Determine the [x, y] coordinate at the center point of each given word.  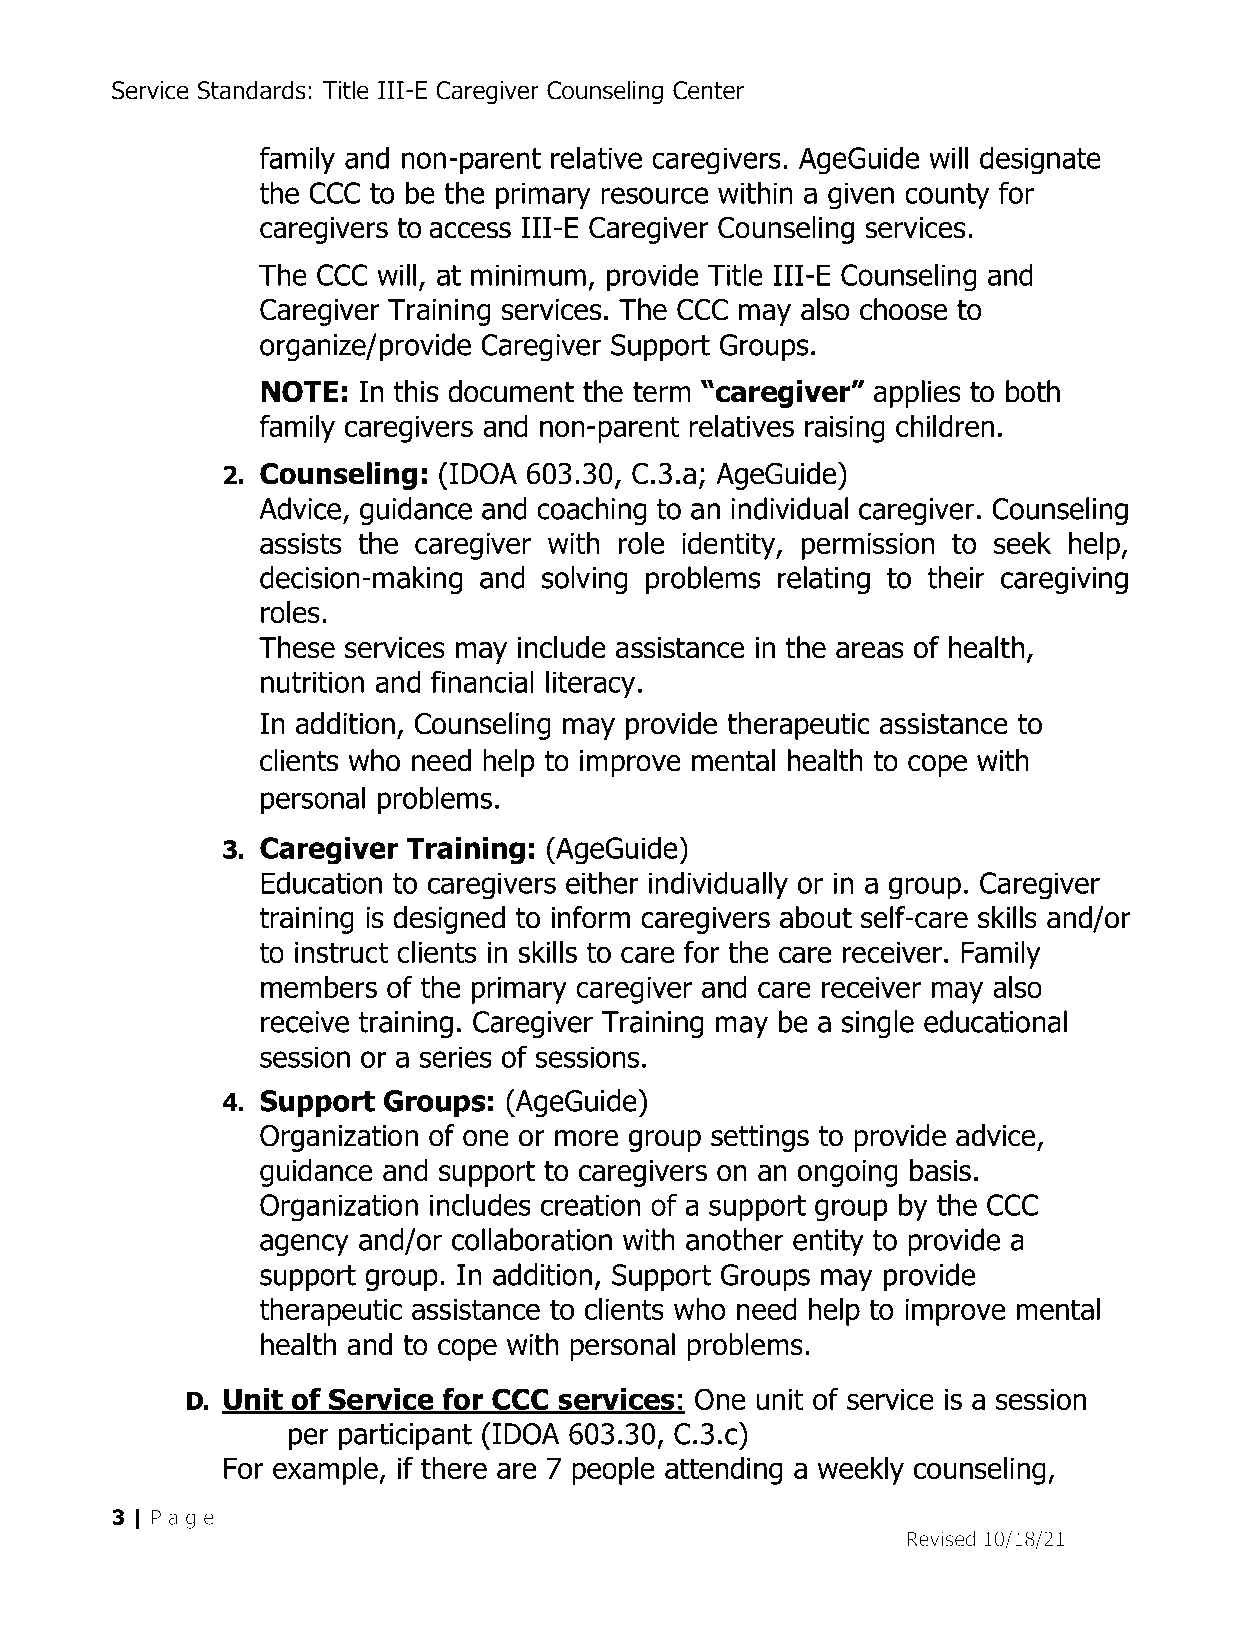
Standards [251, 90]
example [326, 1471]
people [613, 1471]
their [956, 577]
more [586, 1138]
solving [584, 580]
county [947, 196]
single [878, 1024]
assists [301, 543]
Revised [941, 1539]
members [319, 987]
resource [654, 195]
